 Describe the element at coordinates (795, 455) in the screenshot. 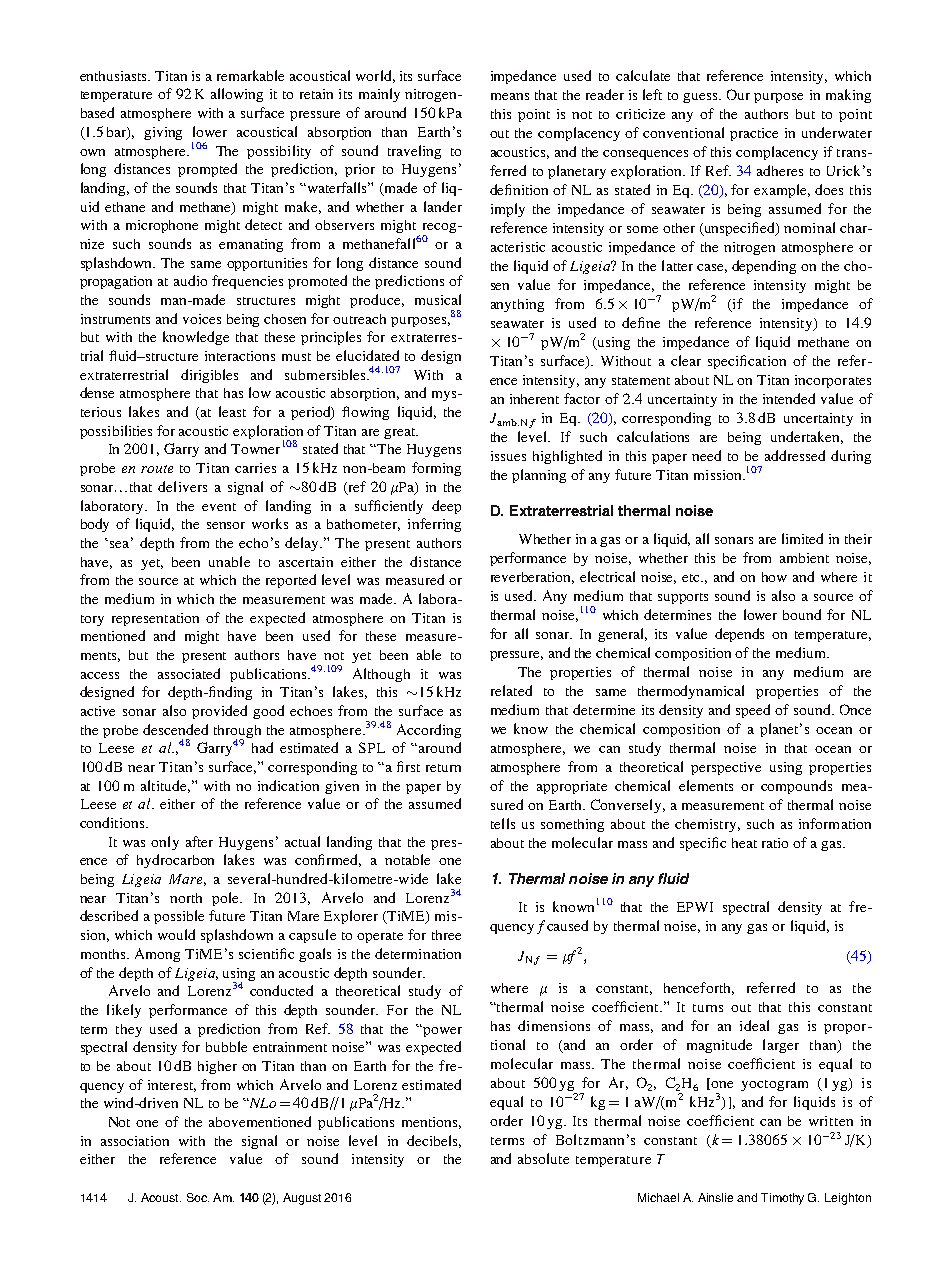

I see `addressed` at that location.
